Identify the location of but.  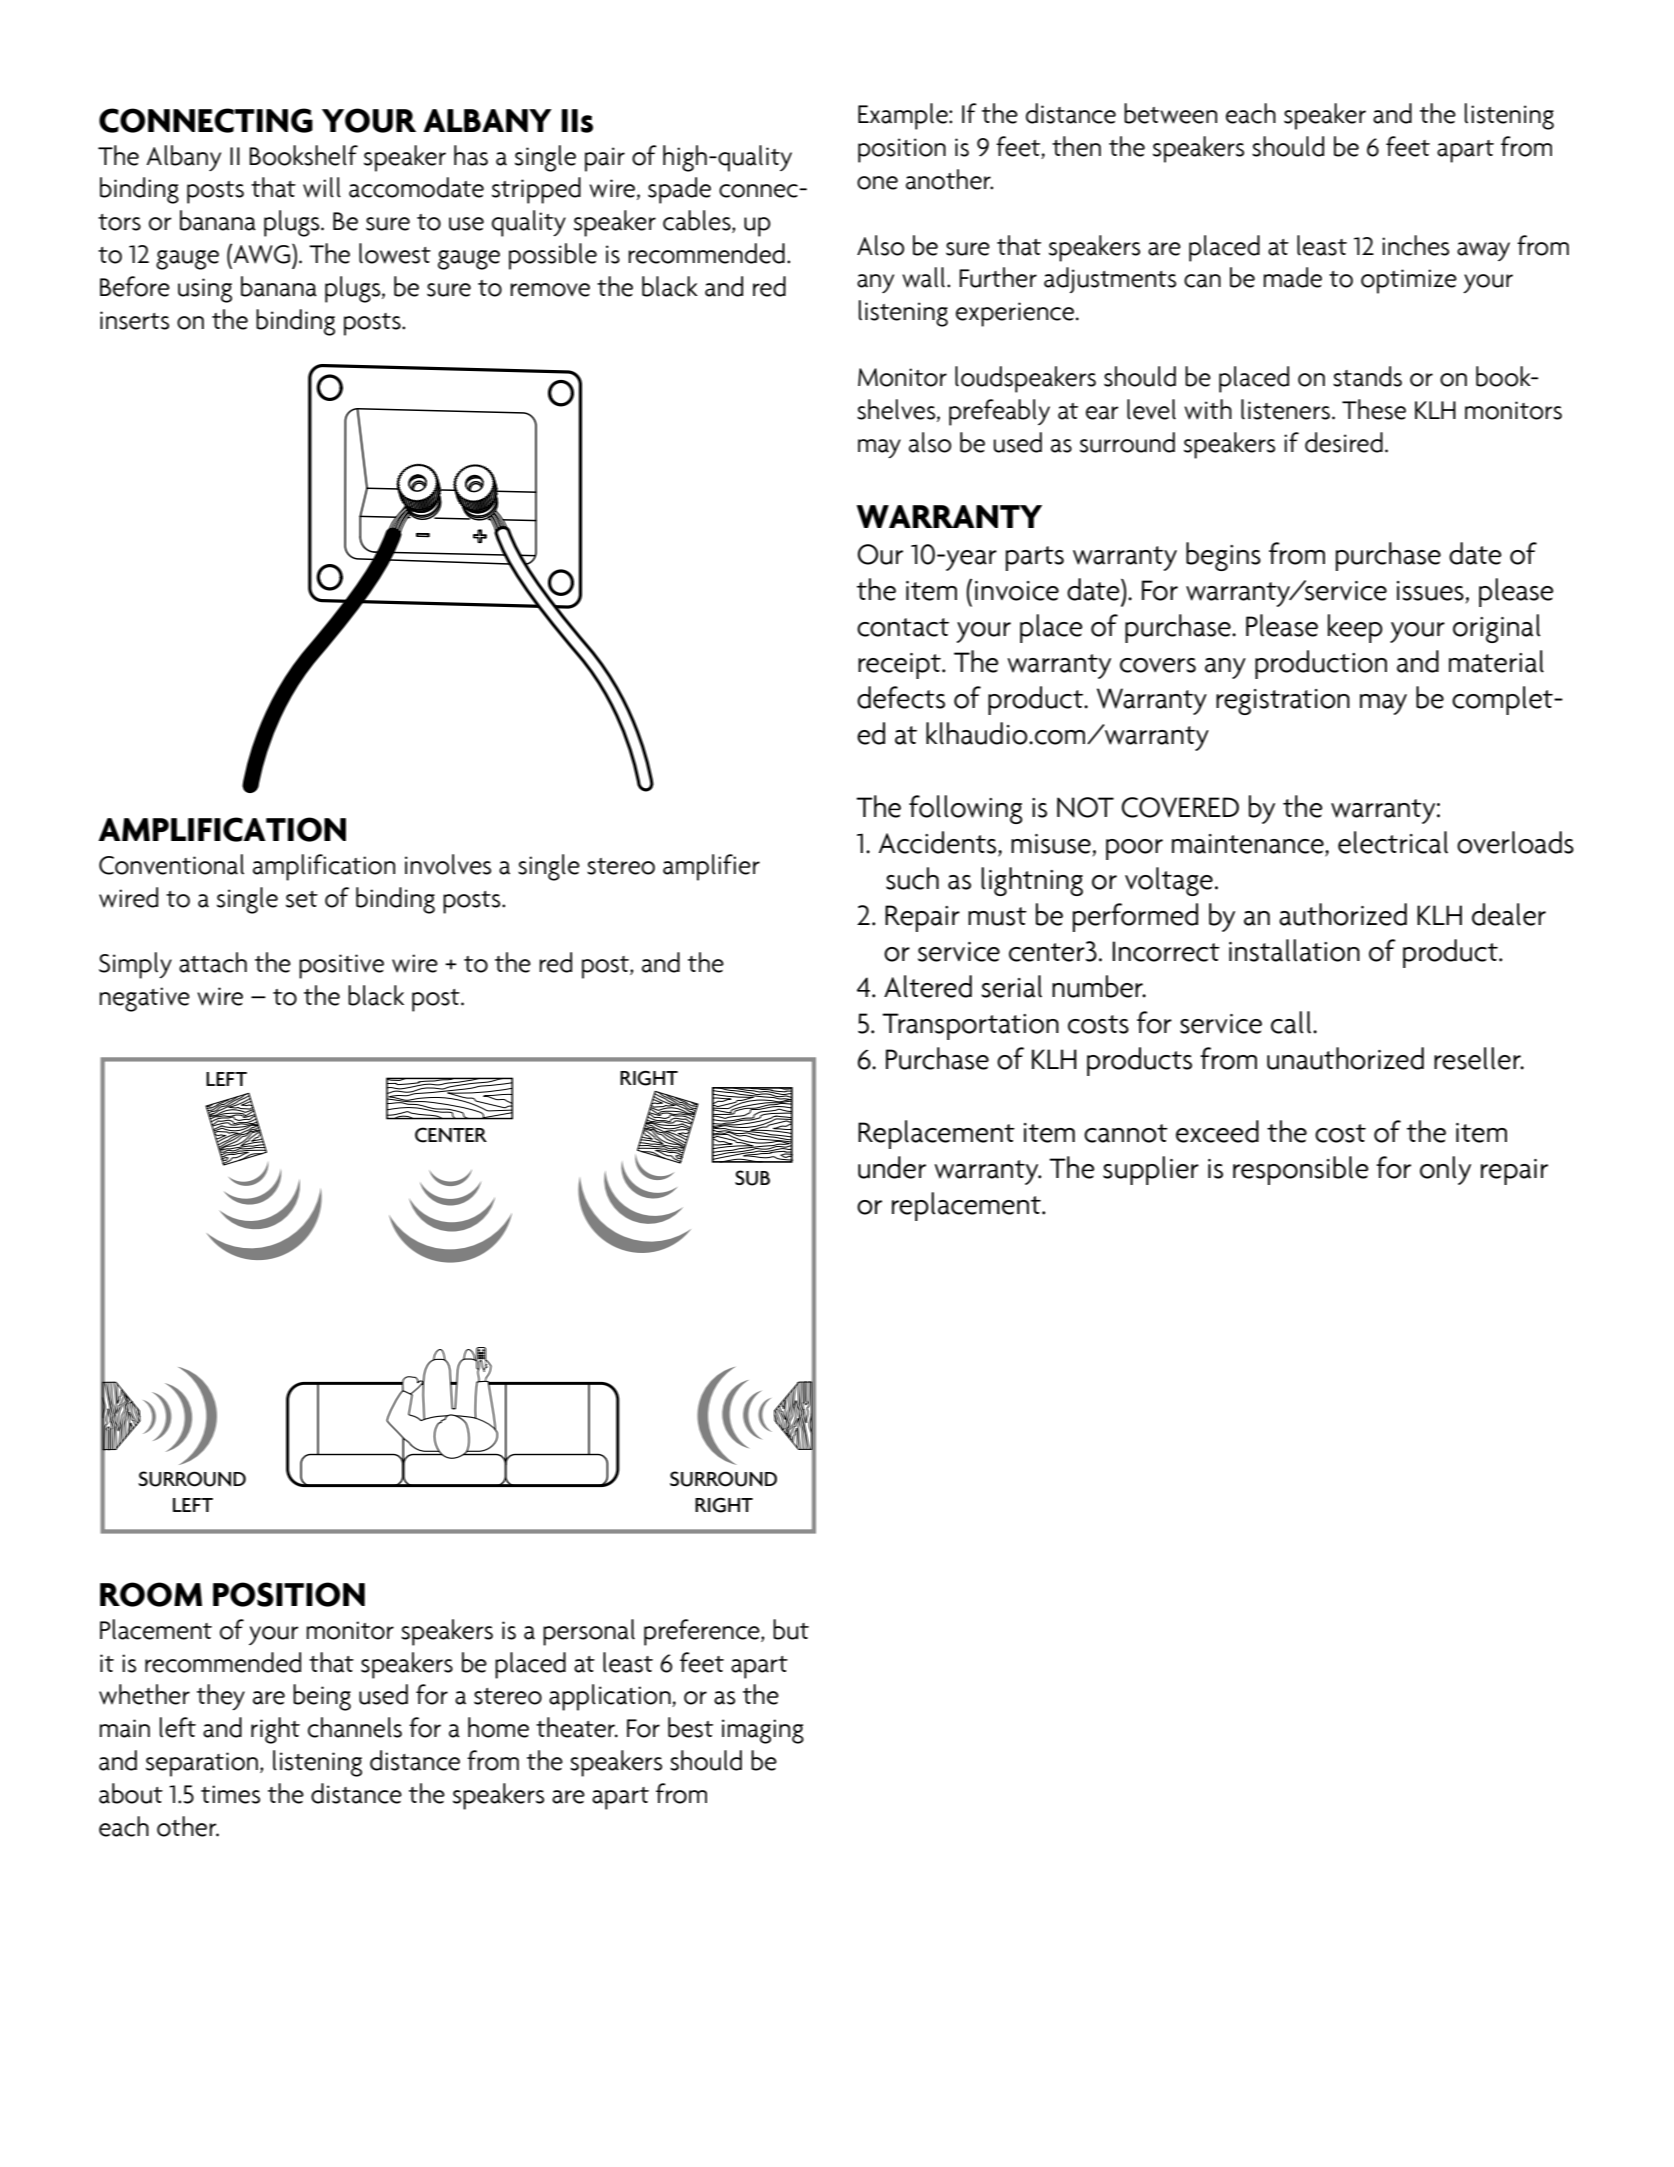
(791, 1629).
